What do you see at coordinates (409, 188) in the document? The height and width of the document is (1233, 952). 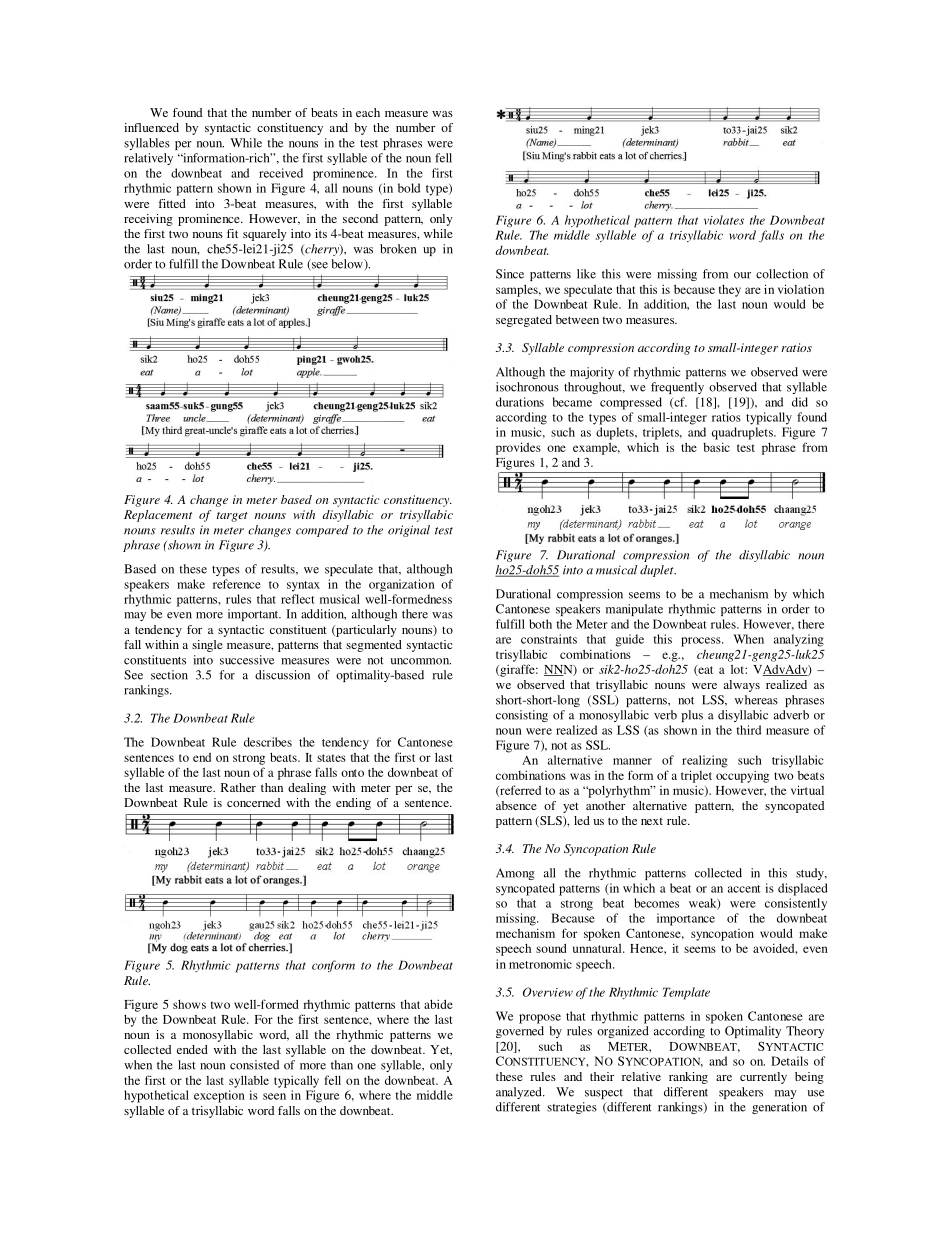 I see `bold` at bounding box center [409, 188].
